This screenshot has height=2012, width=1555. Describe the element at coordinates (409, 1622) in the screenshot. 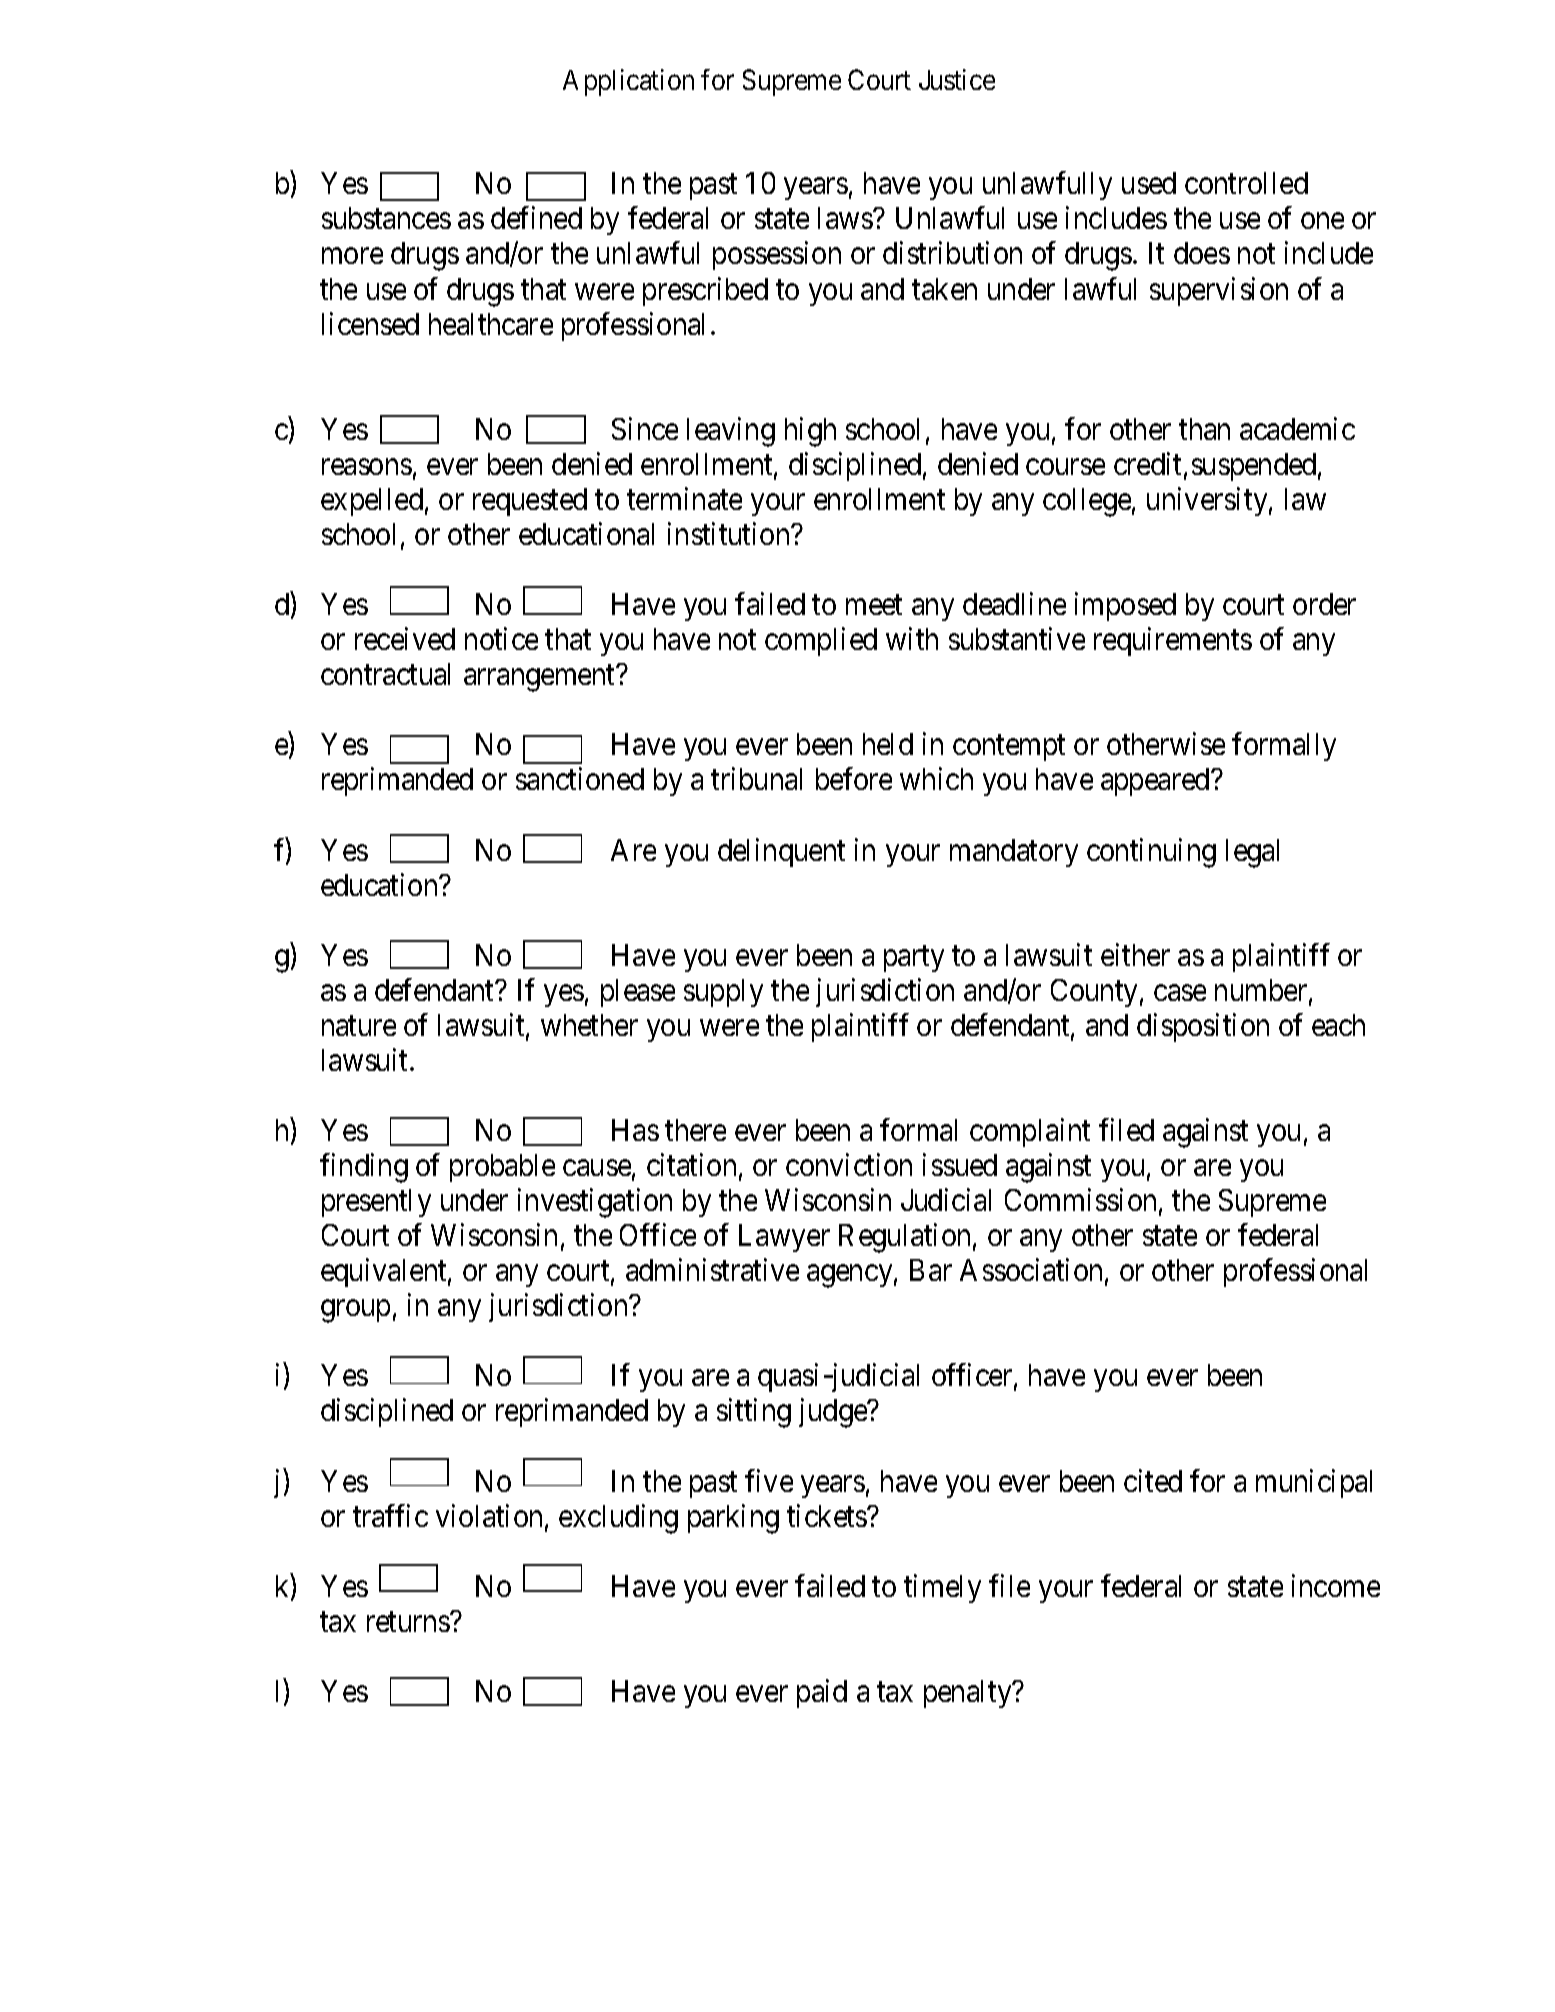

I see `returns` at that location.
